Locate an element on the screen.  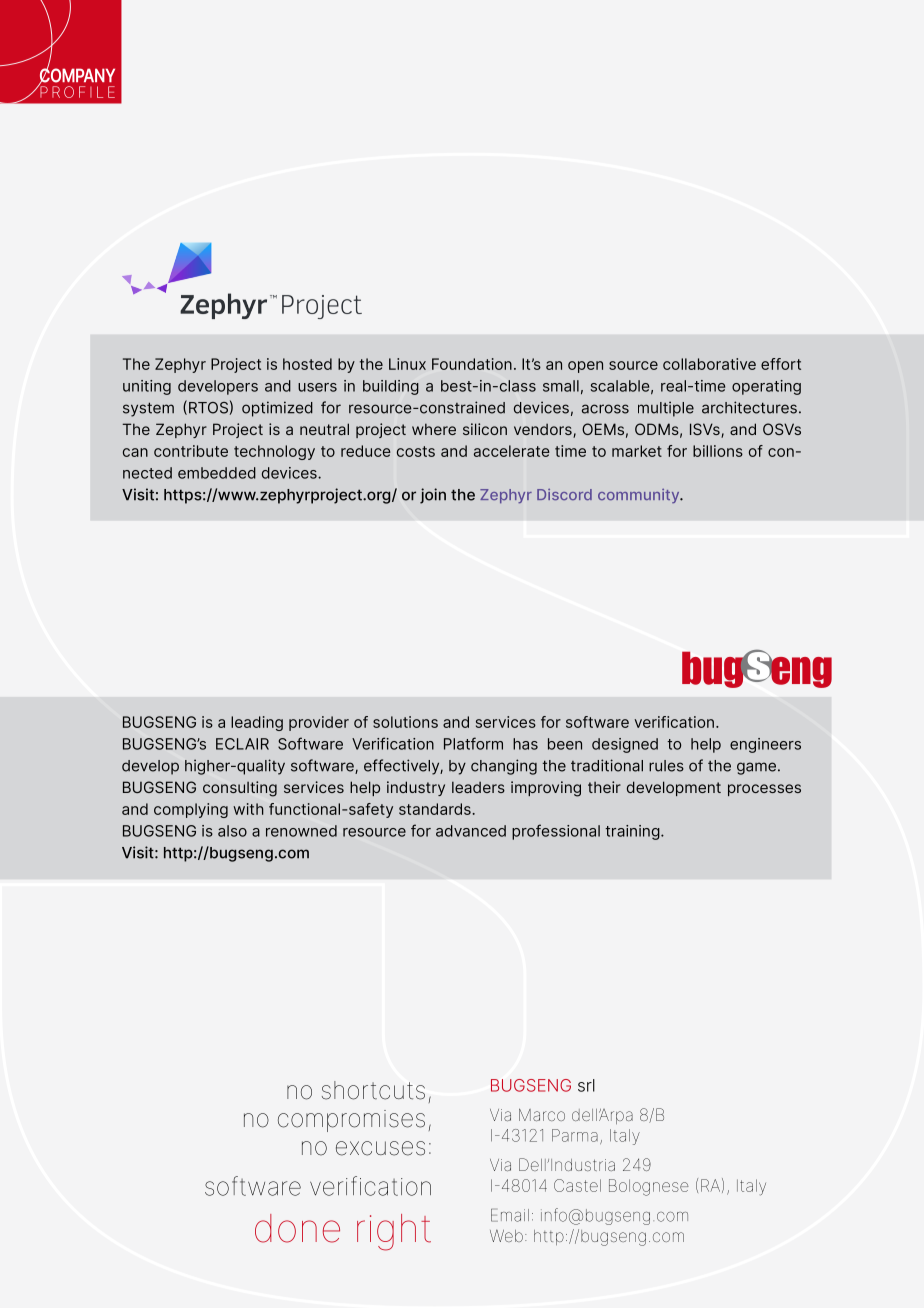
PROFILE is located at coordinates (76, 91).
